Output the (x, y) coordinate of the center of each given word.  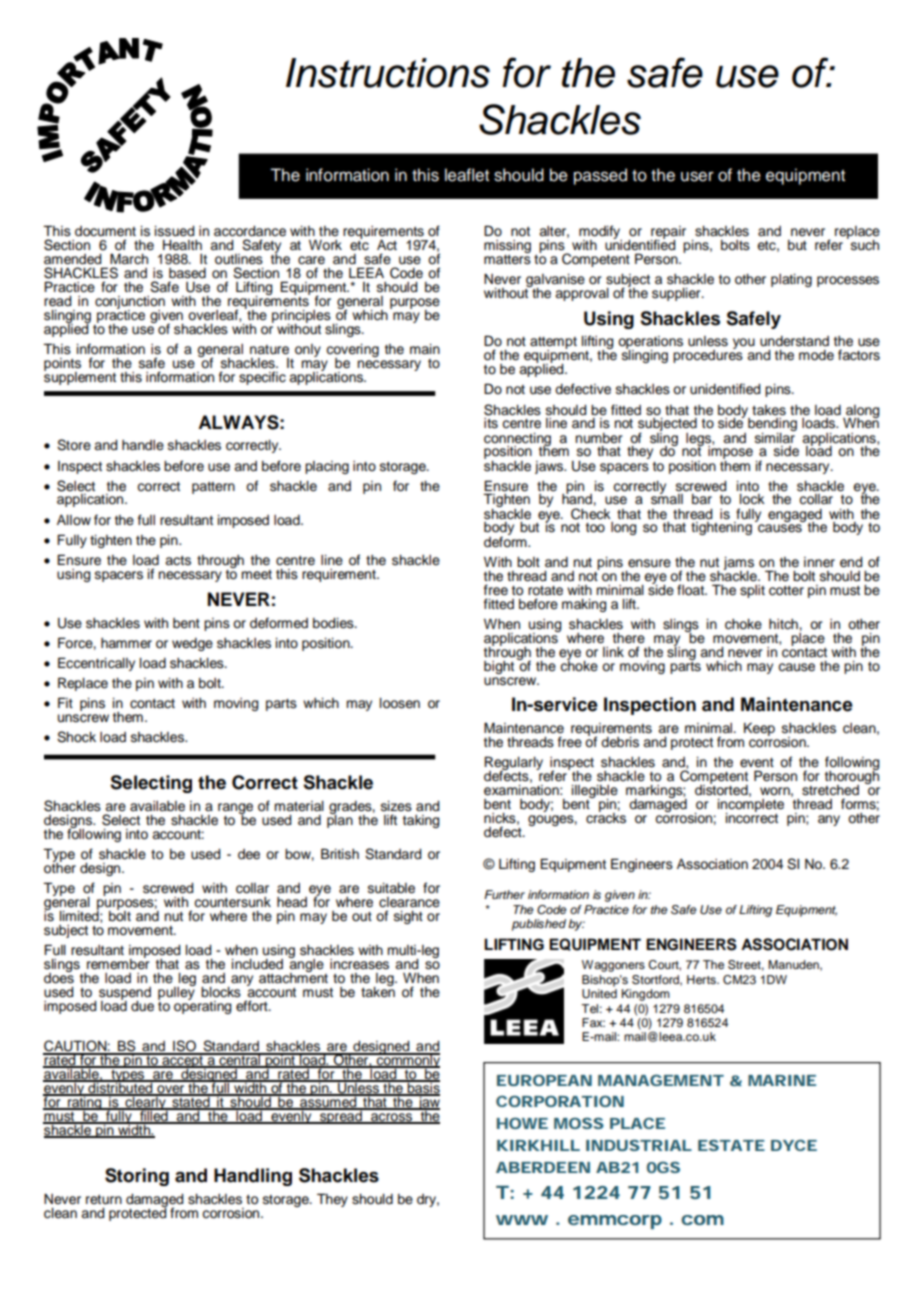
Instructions (388, 73)
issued (174, 231)
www (522, 1220)
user (697, 176)
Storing (137, 1177)
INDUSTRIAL (639, 1145)
